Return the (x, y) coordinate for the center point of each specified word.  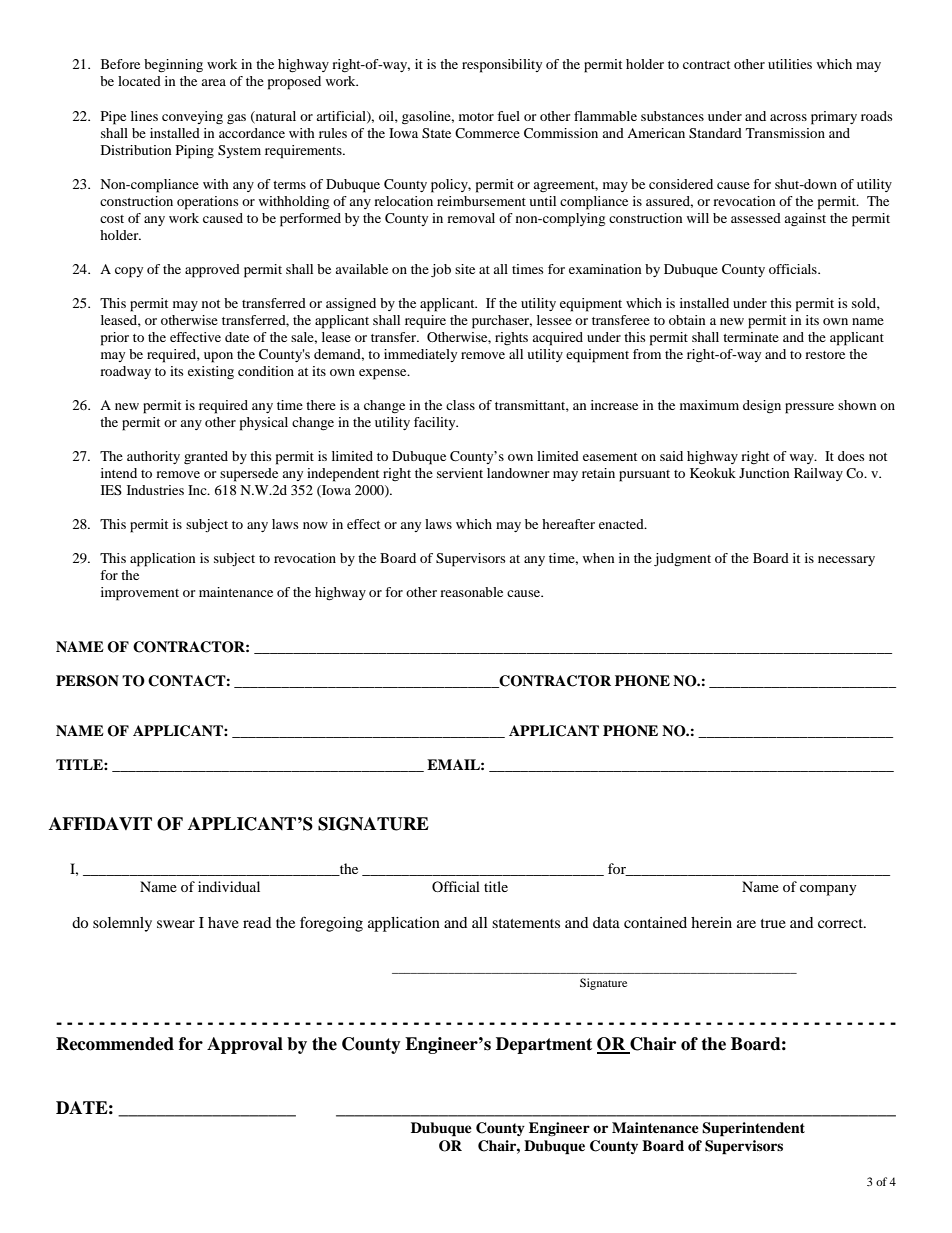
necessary (846, 561)
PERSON (87, 681)
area (213, 82)
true (773, 923)
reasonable (471, 592)
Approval (245, 1045)
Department (544, 1045)
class (460, 405)
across (788, 117)
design (762, 407)
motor (476, 117)
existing (211, 372)
